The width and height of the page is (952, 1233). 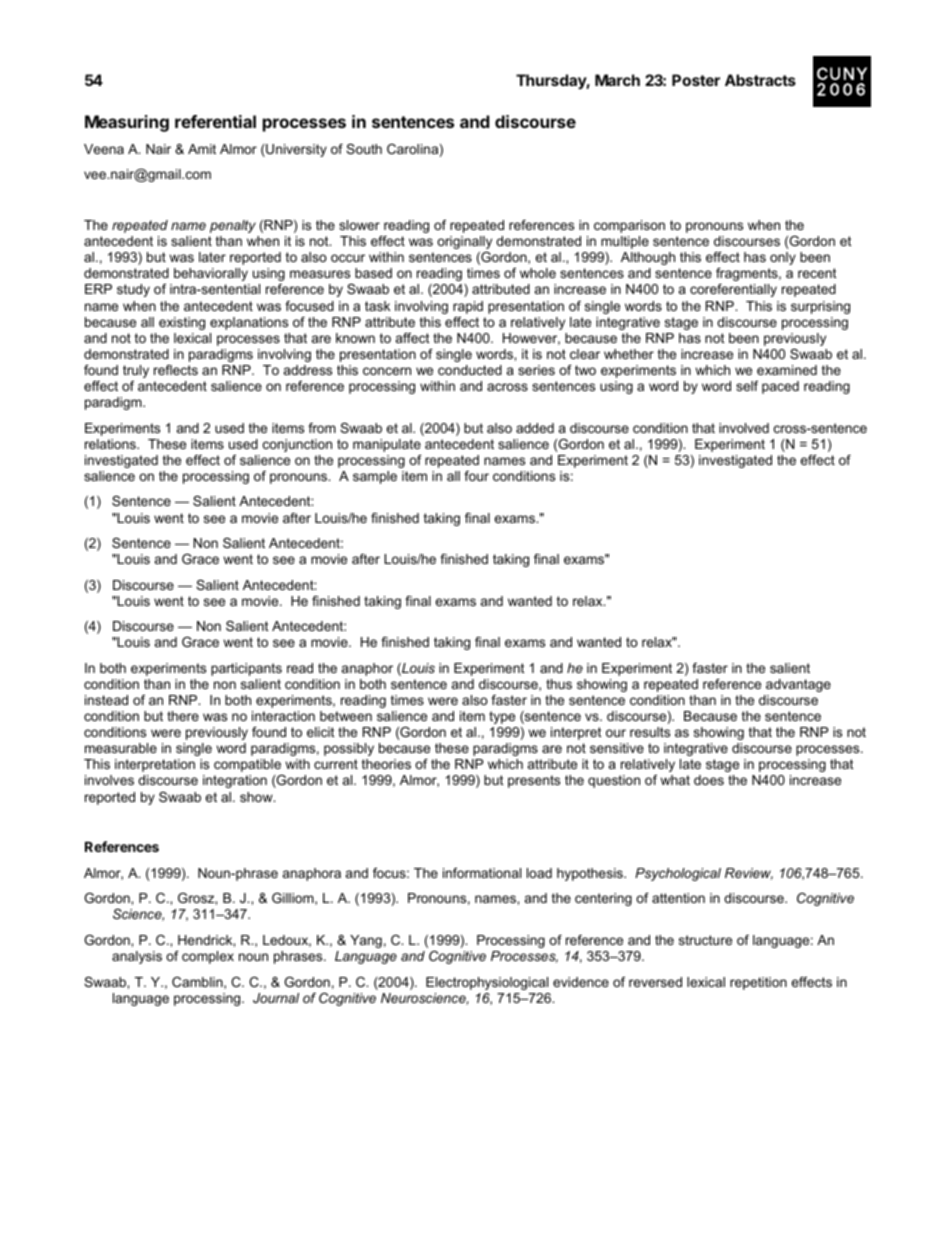 What do you see at coordinates (502, 717) in the page?
I see `type` at bounding box center [502, 717].
